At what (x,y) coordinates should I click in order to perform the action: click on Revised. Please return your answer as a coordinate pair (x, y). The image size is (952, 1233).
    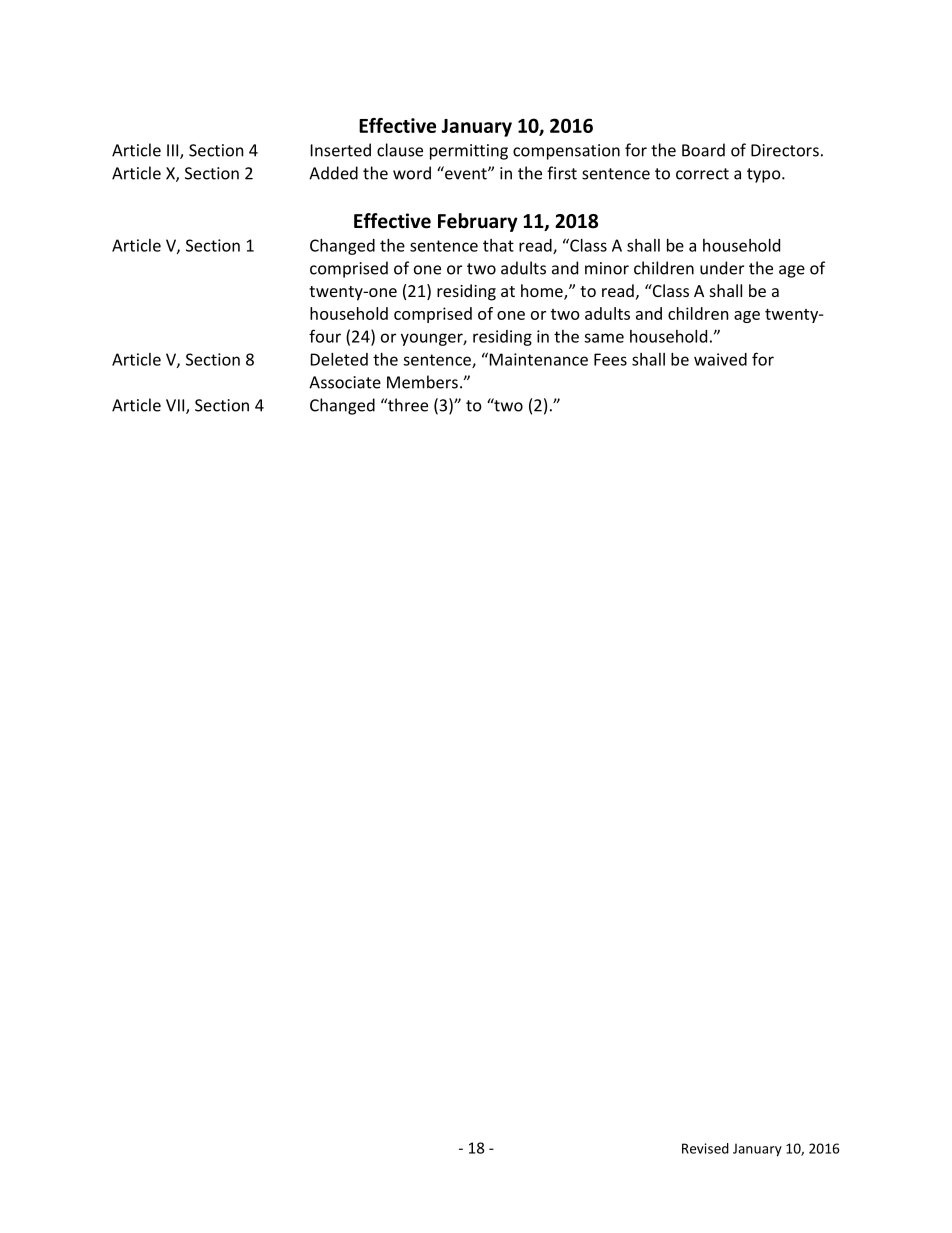
    Looking at the image, I should click on (705, 1148).
